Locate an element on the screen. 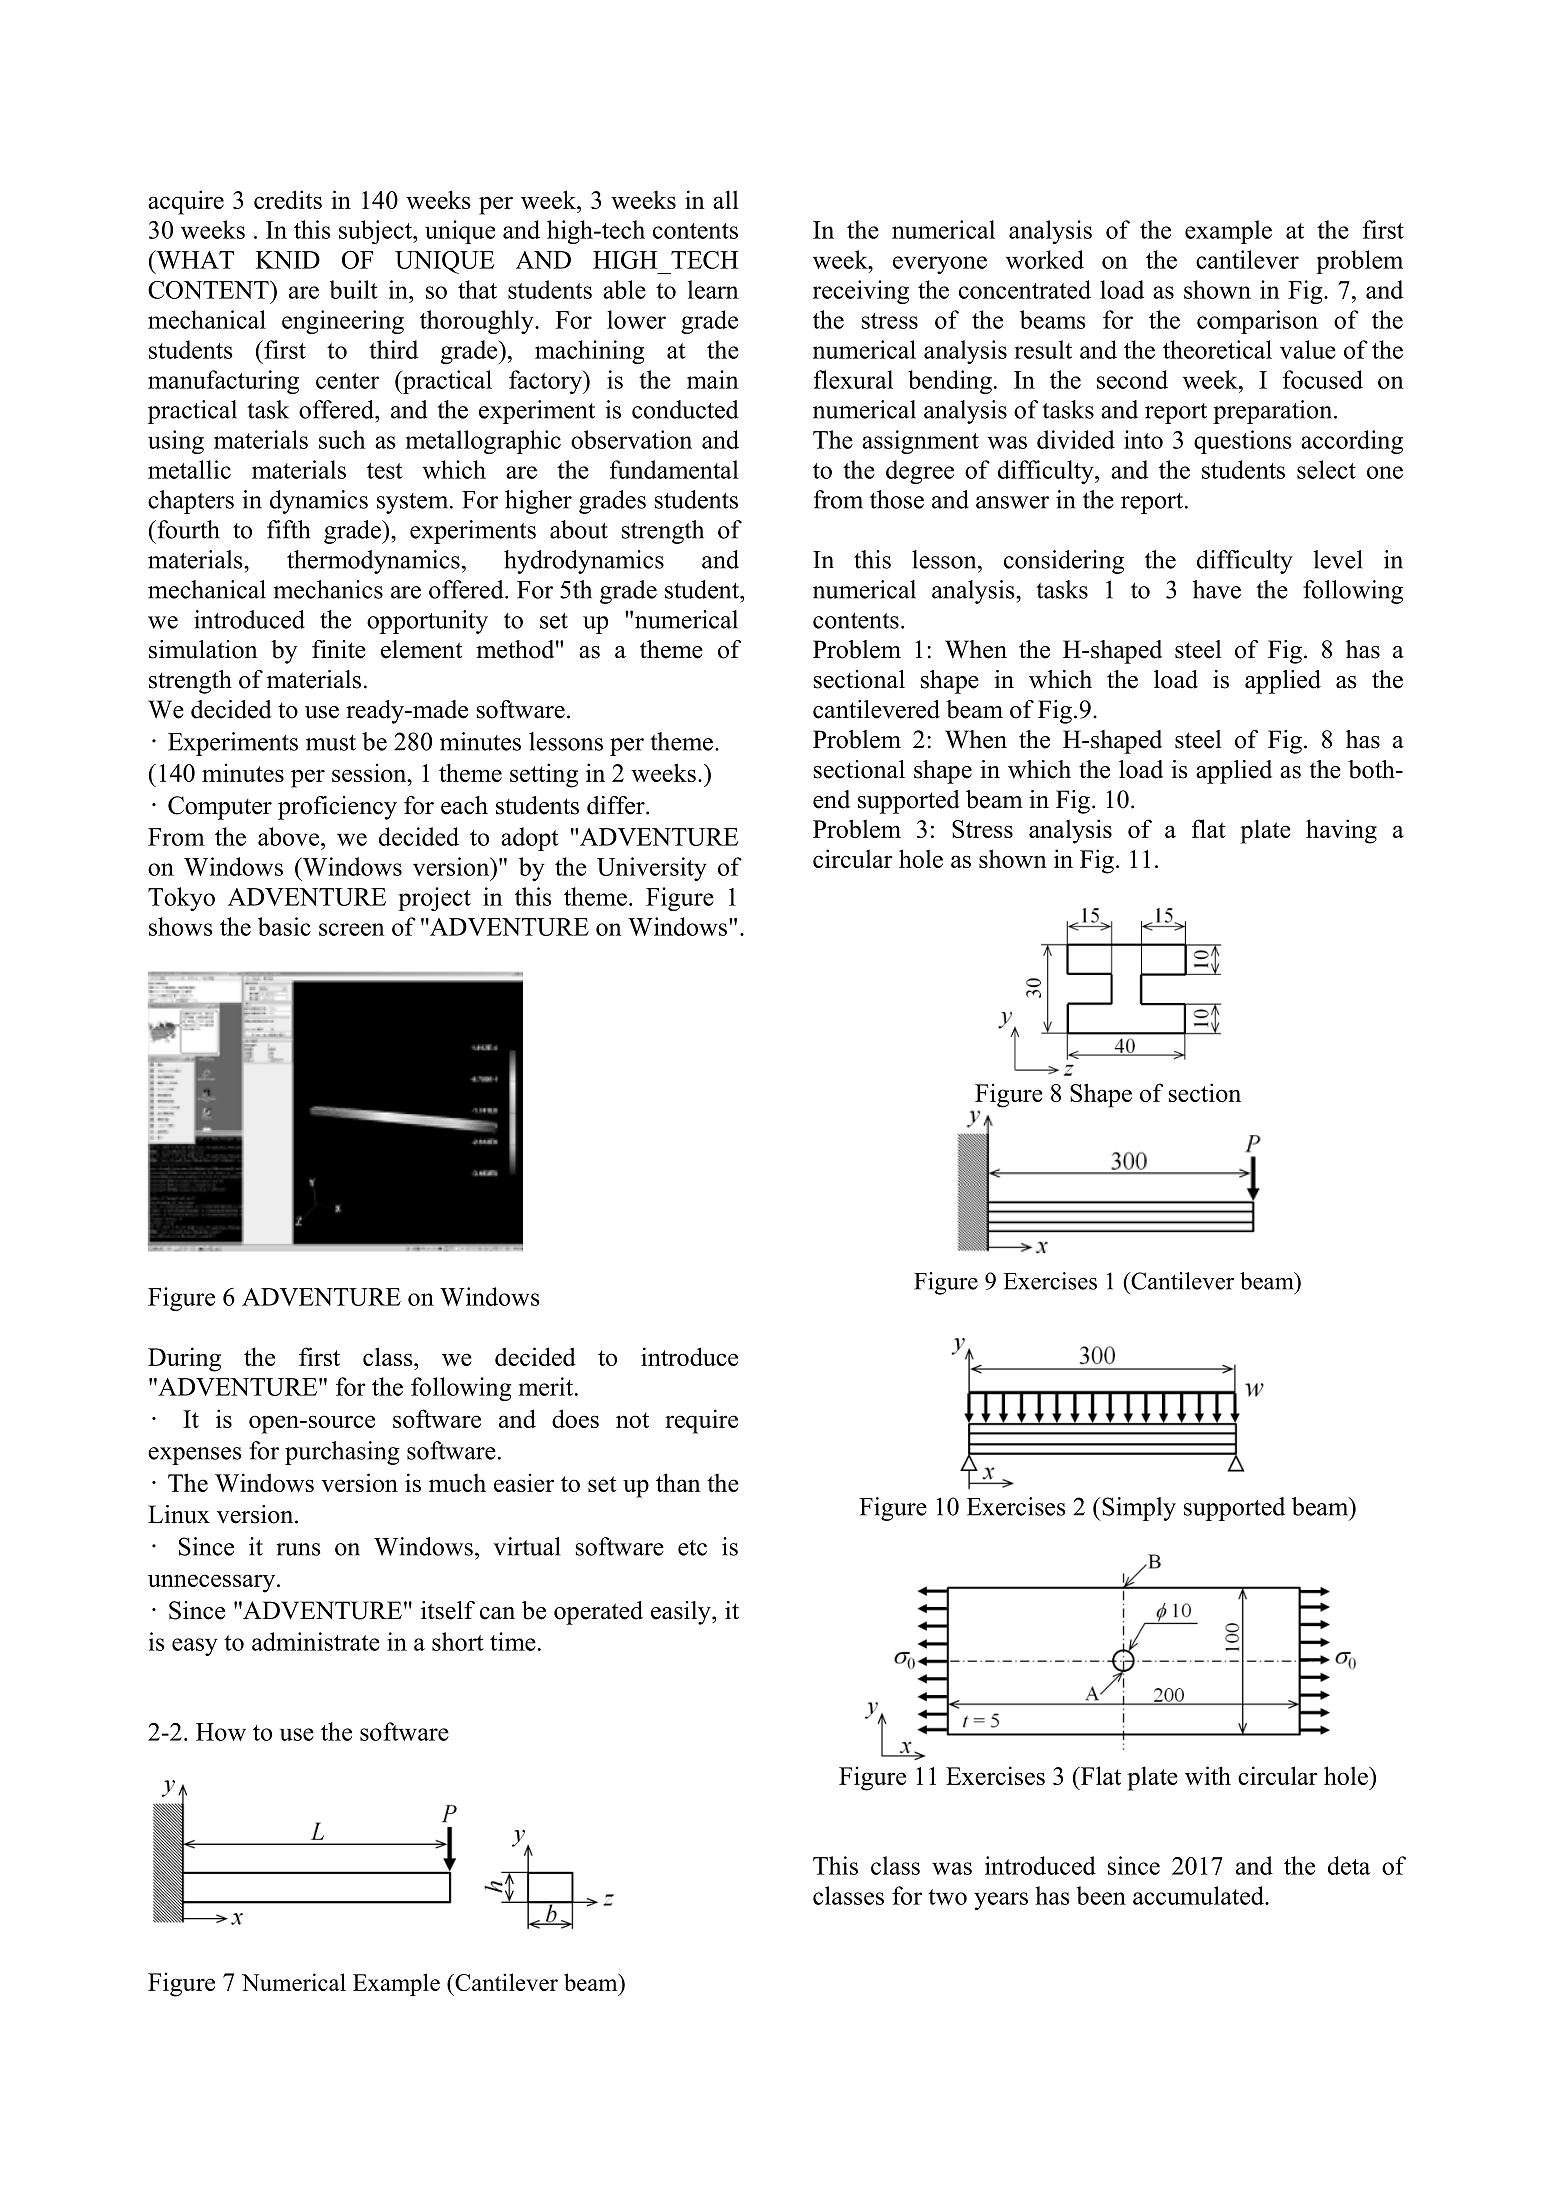 The image size is (1551, 2194). proficiency is located at coordinates (337, 808).
